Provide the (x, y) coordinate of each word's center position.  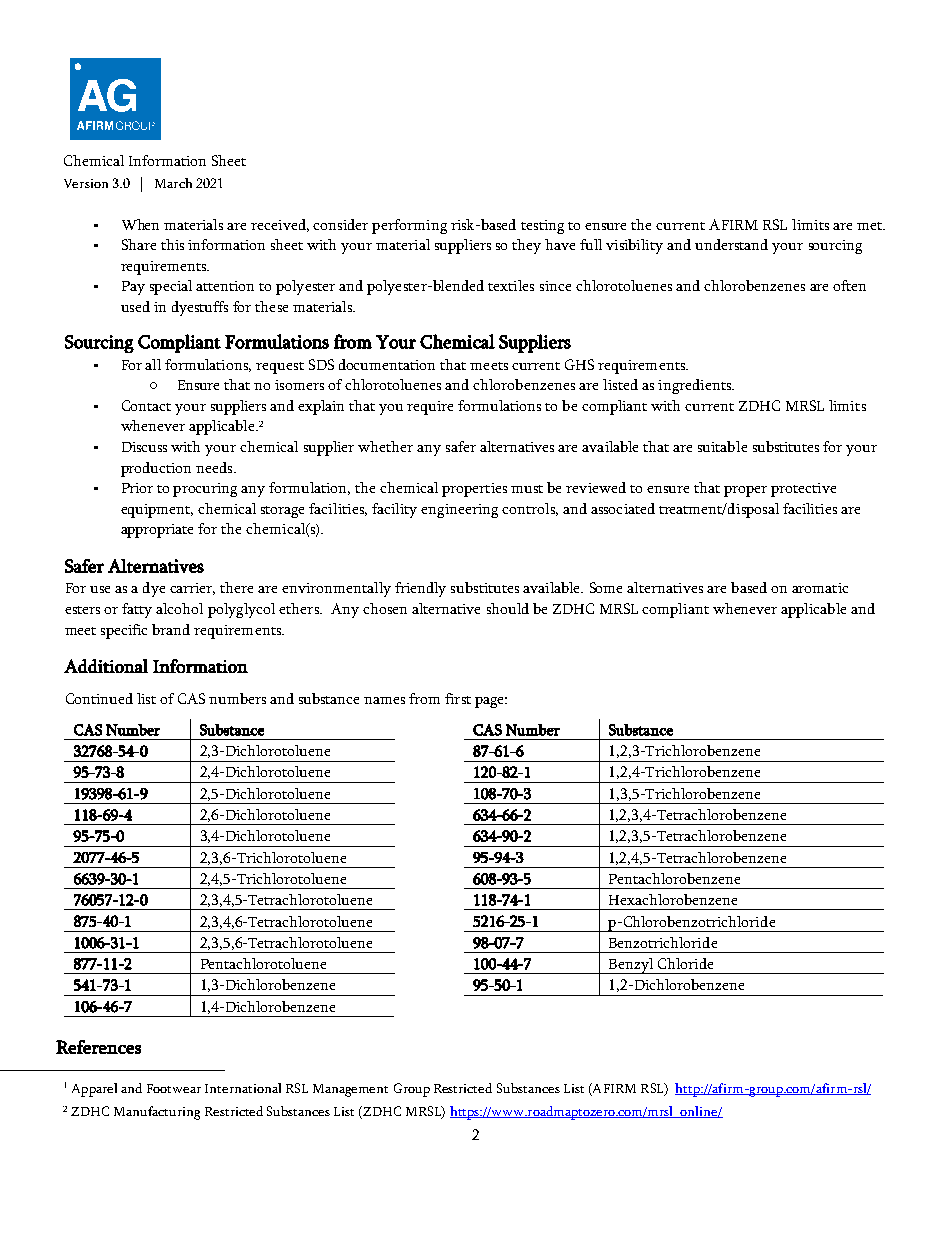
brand (171, 629)
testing (542, 227)
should (508, 608)
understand (731, 244)
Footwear (174, 1088)
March (173, 183)
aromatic (820, 588)
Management (350, 1090)
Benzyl (631, 966)
